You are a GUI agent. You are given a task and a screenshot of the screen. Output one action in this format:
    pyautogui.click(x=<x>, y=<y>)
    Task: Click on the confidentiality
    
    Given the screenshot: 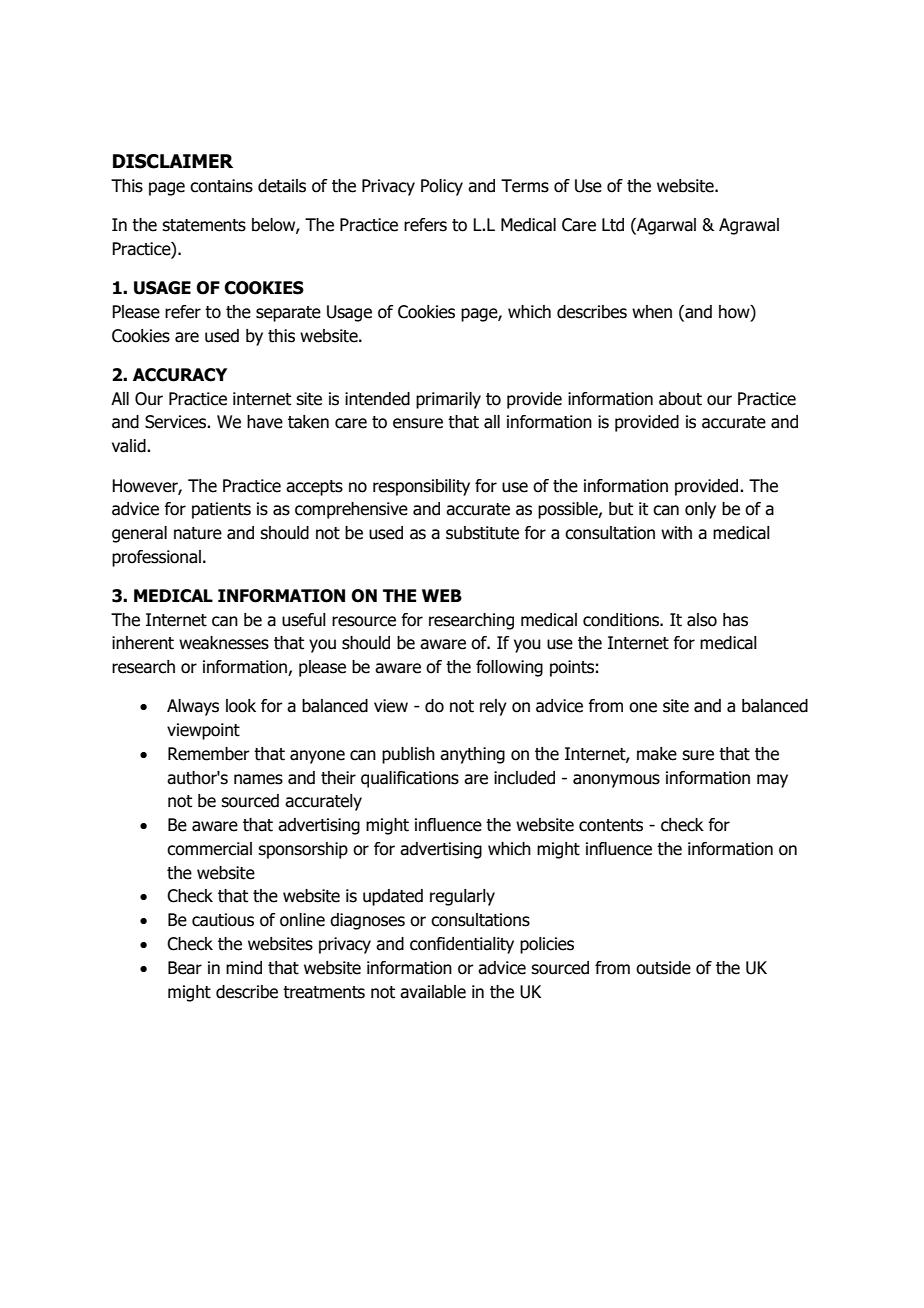 What is the action you would take?
    pyautogui.click(x=462, y=945)
